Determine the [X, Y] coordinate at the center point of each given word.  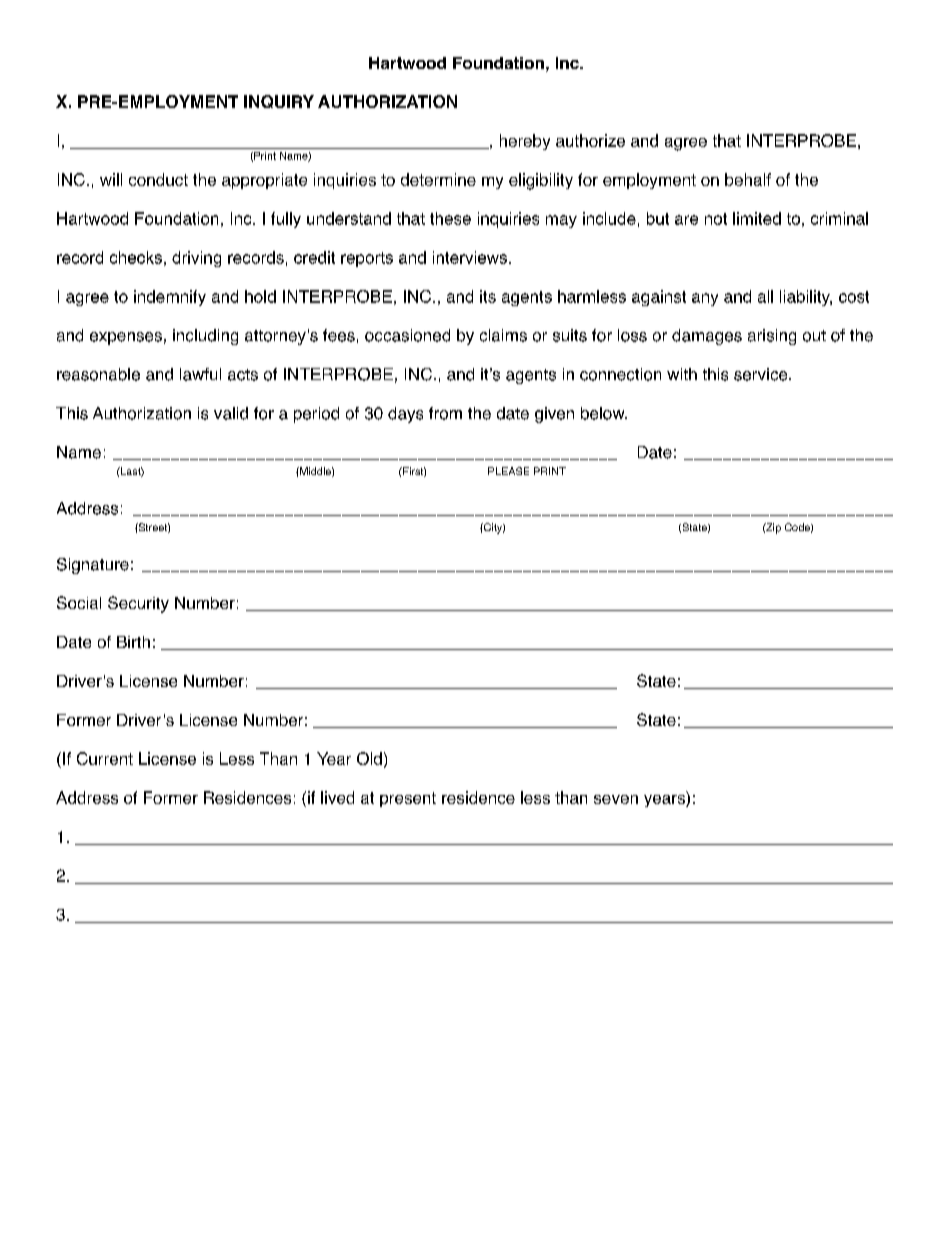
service [762, 374]
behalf [748, 179]
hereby [525, 142]
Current [105, 758]
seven [616, 799]
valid [231, 413]
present [408, 799]
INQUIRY [279, 101]
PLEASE [508, 471]
